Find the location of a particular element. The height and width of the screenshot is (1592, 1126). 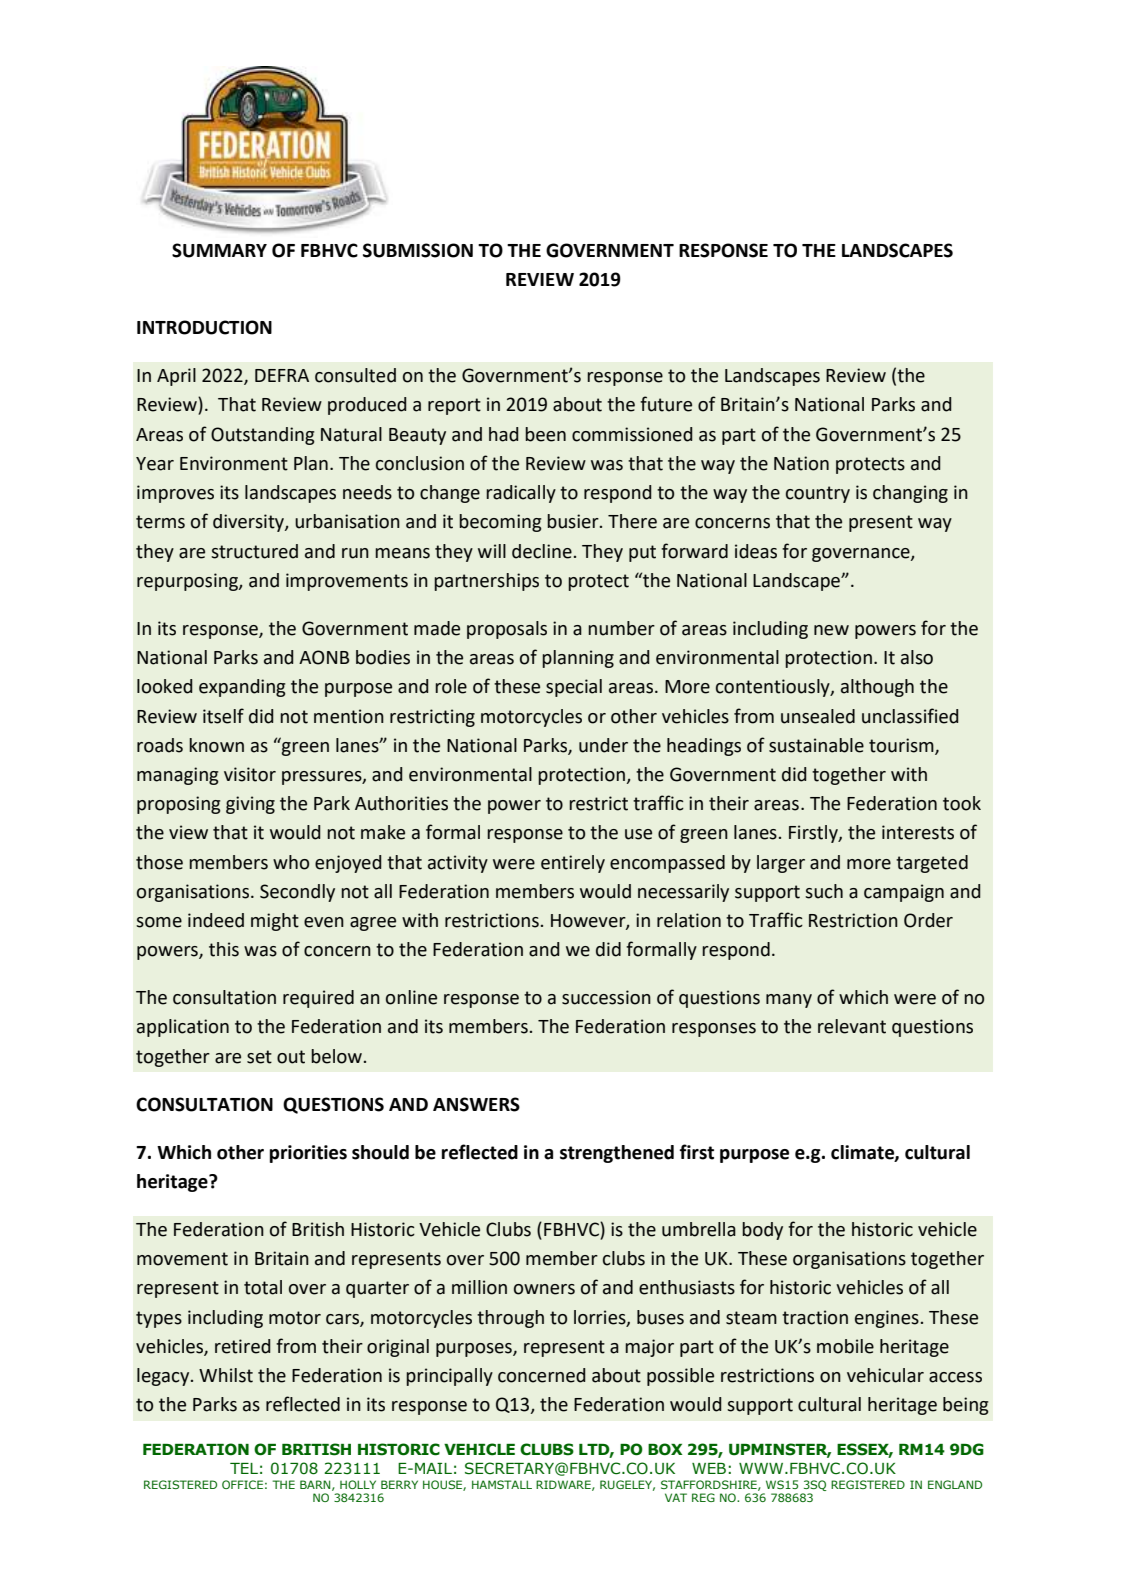

who is located at coordinates (291, 862).
